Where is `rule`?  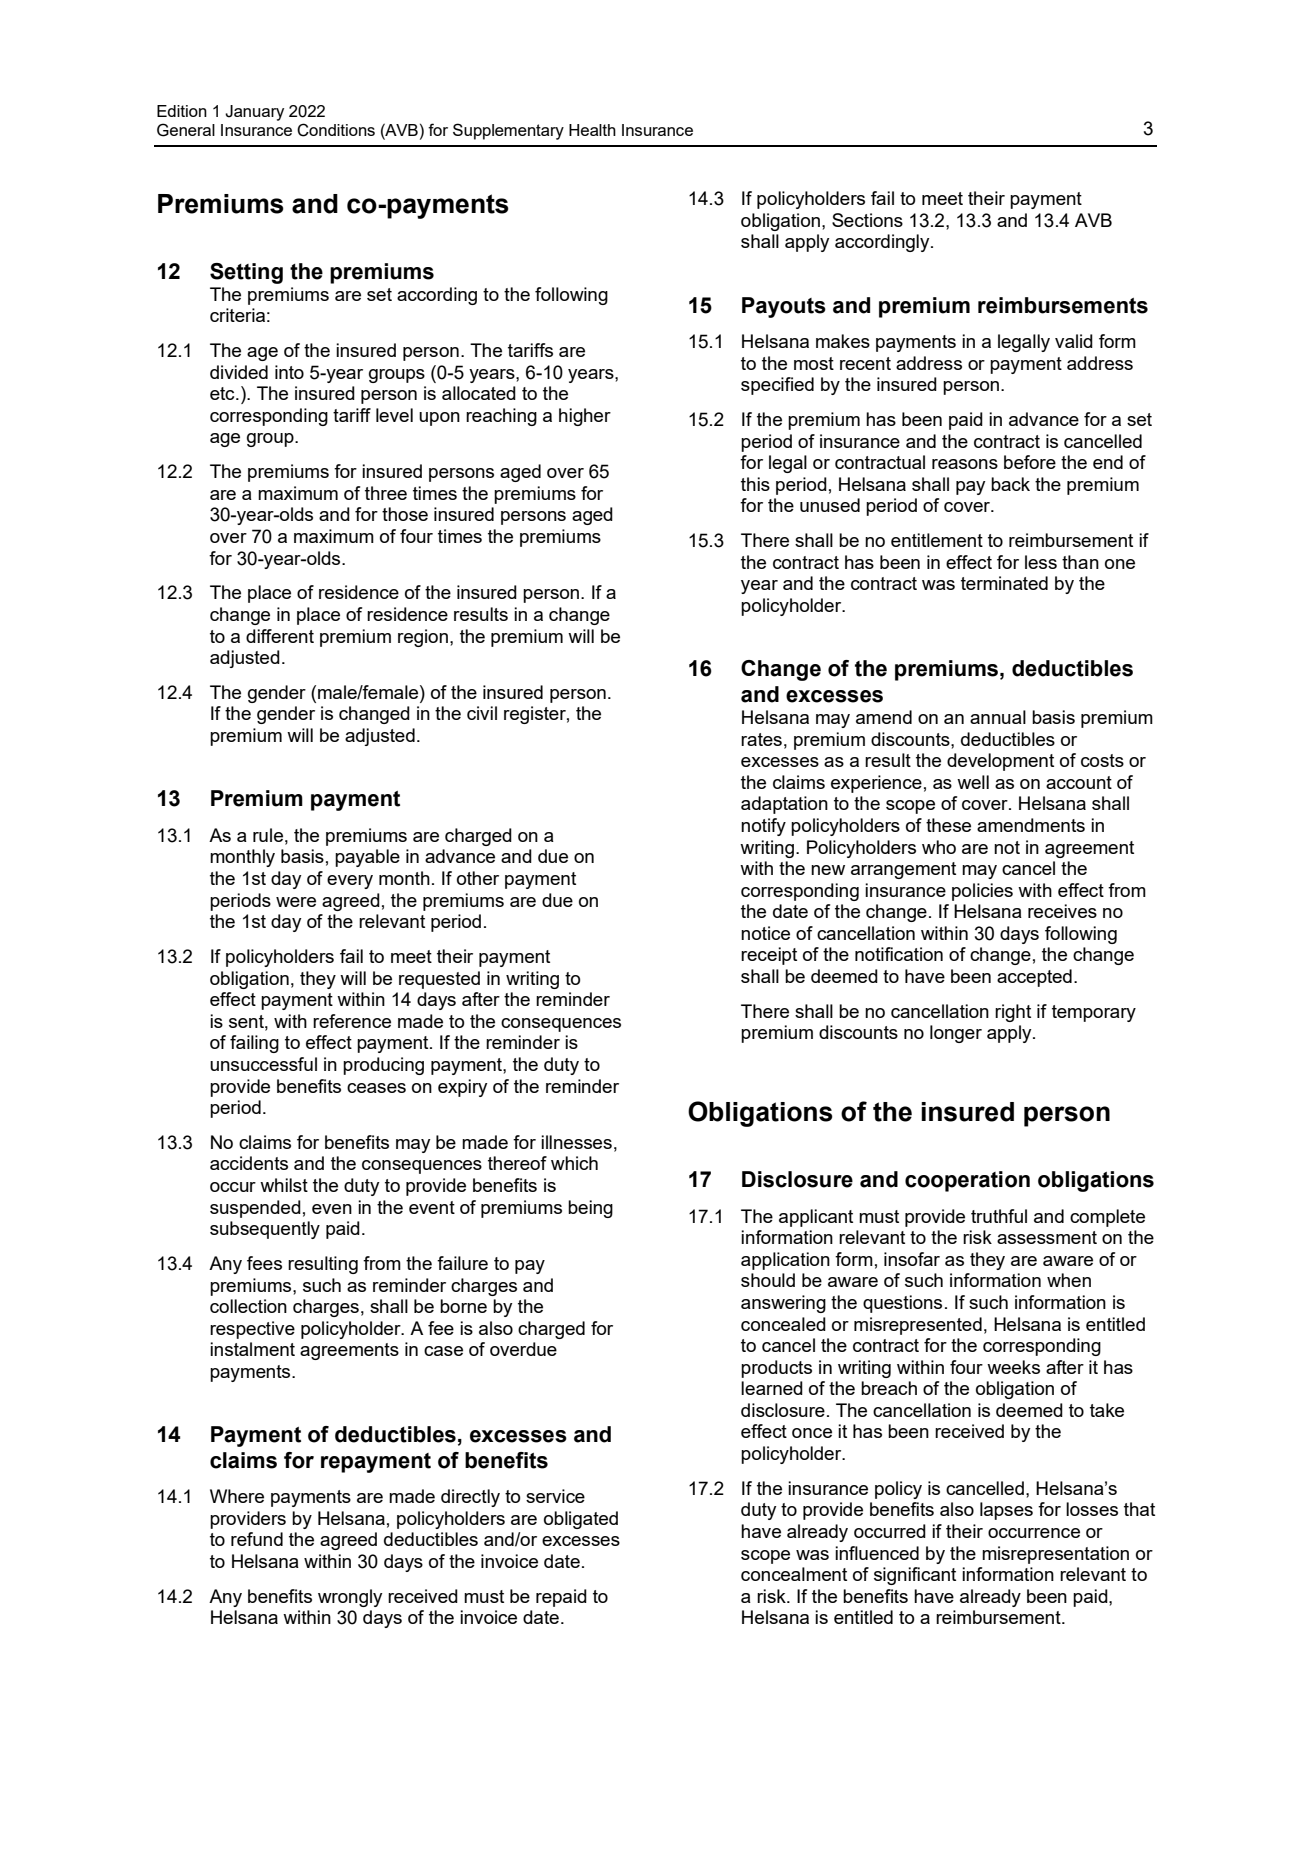
rule is located at coordinates (268, 835).
